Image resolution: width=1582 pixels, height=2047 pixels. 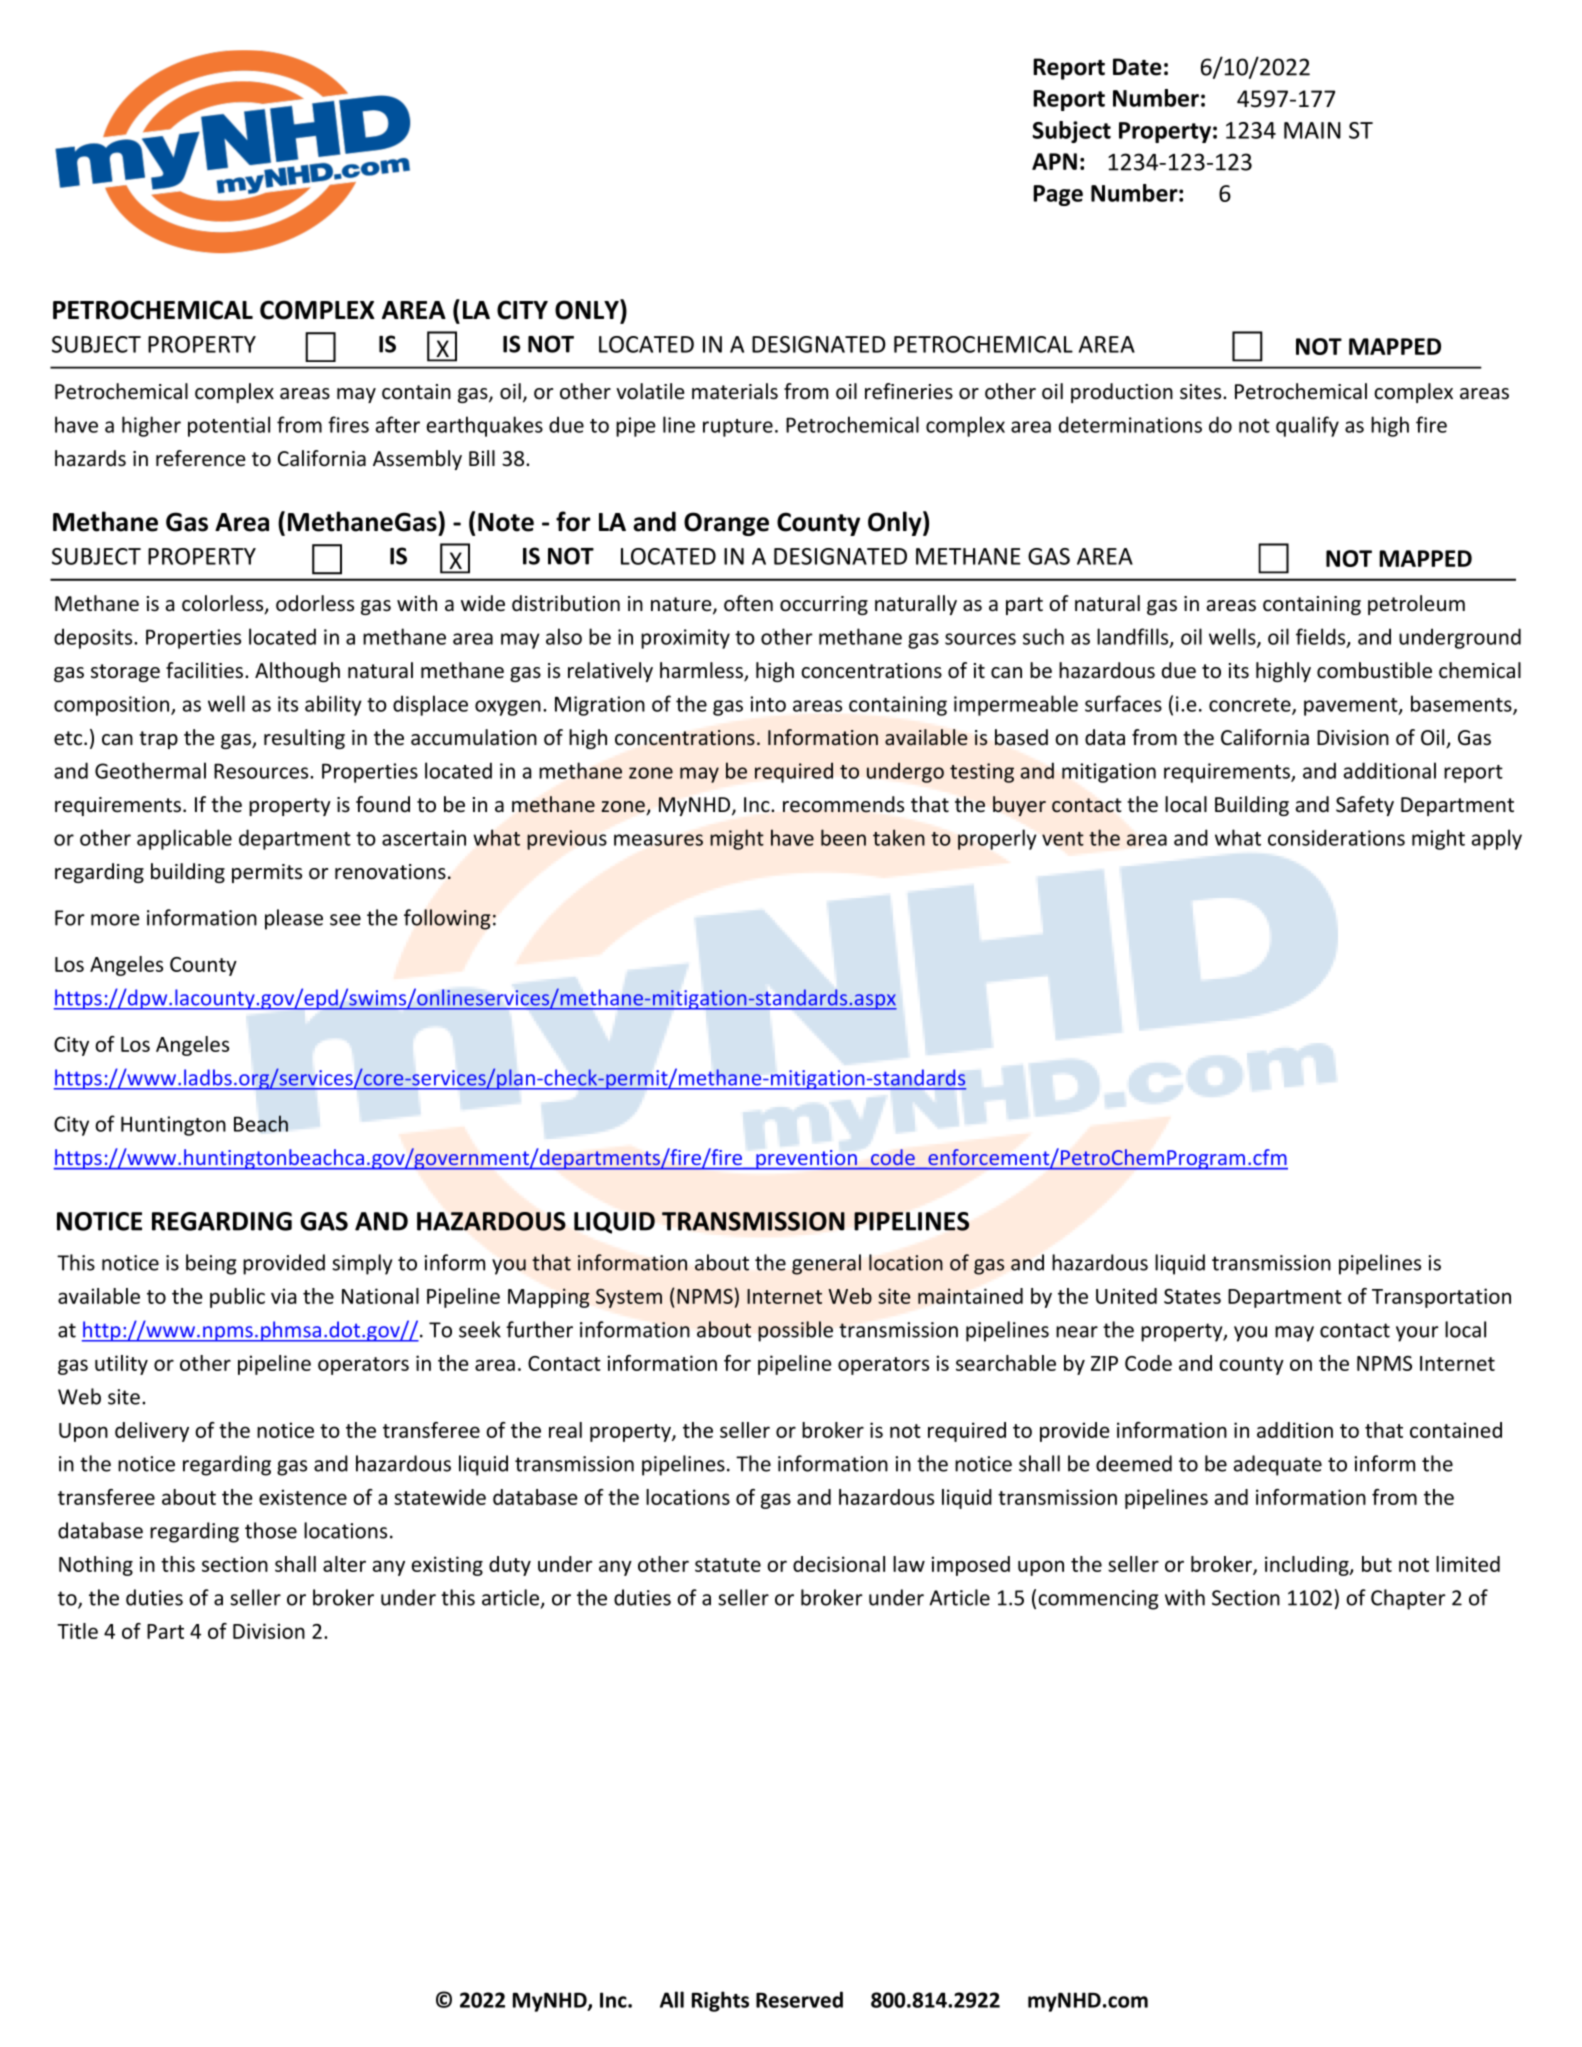 What do you see at coordinates (1054, 161) in the page?
I see `APN` at bounding box center [1054, 161].
